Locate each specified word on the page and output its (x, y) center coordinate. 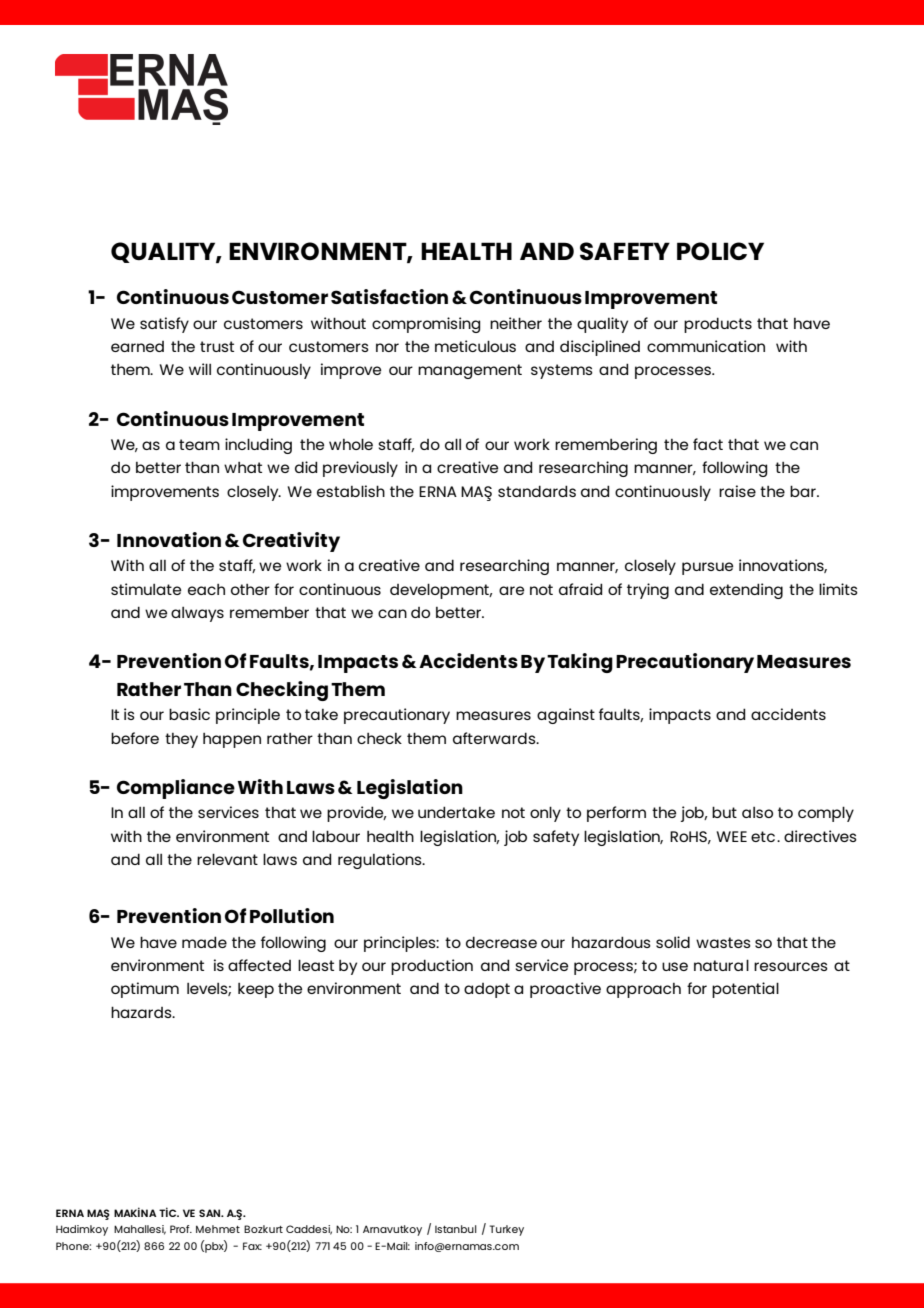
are (511, 590)
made (204, 942)
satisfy (164, 325)
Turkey (507, 1230)
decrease (501, 942)
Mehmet (218, 1229)
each (206, 589)
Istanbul (456, 1229)
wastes (723, 942)
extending (746, 591)
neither (516, 323)
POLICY (720, 251)
